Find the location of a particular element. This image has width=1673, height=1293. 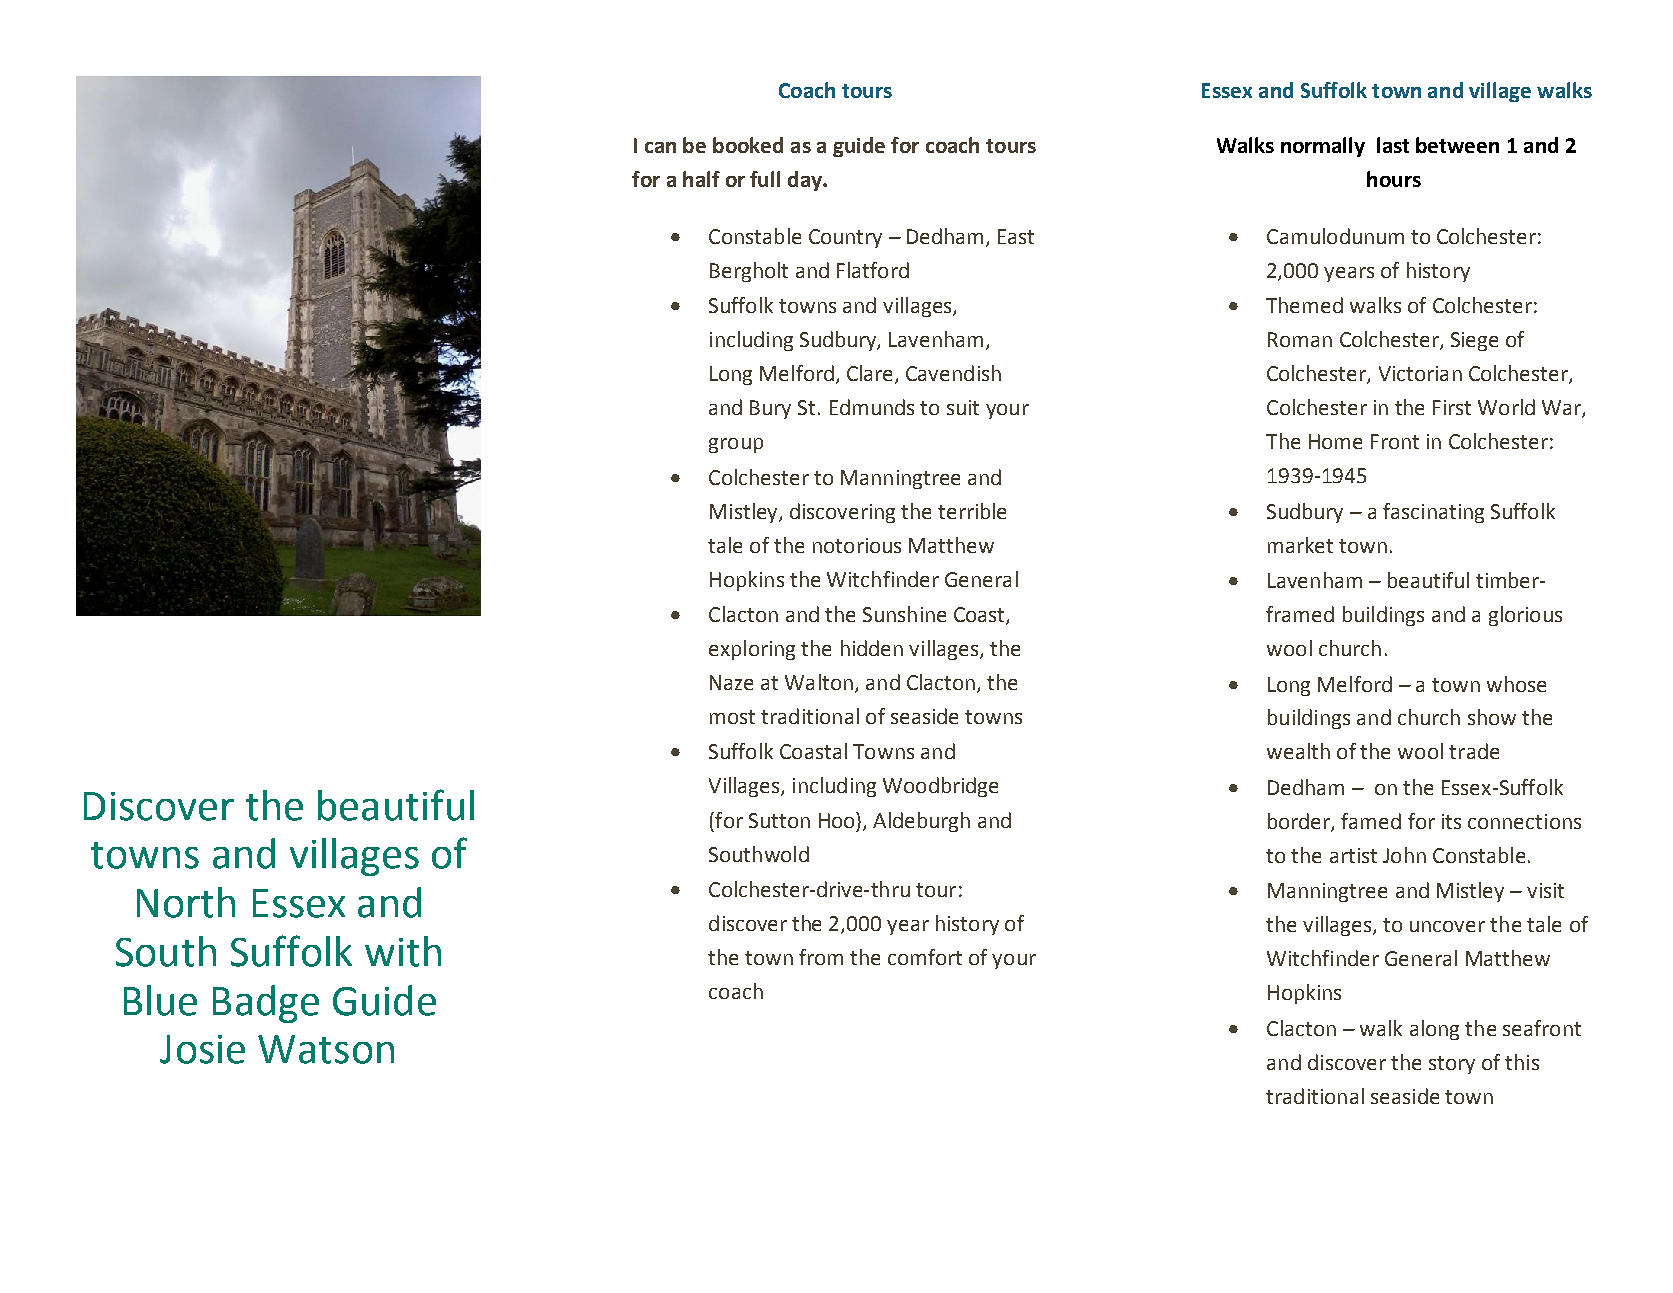

exploring is located at coordinates (752, 650).
